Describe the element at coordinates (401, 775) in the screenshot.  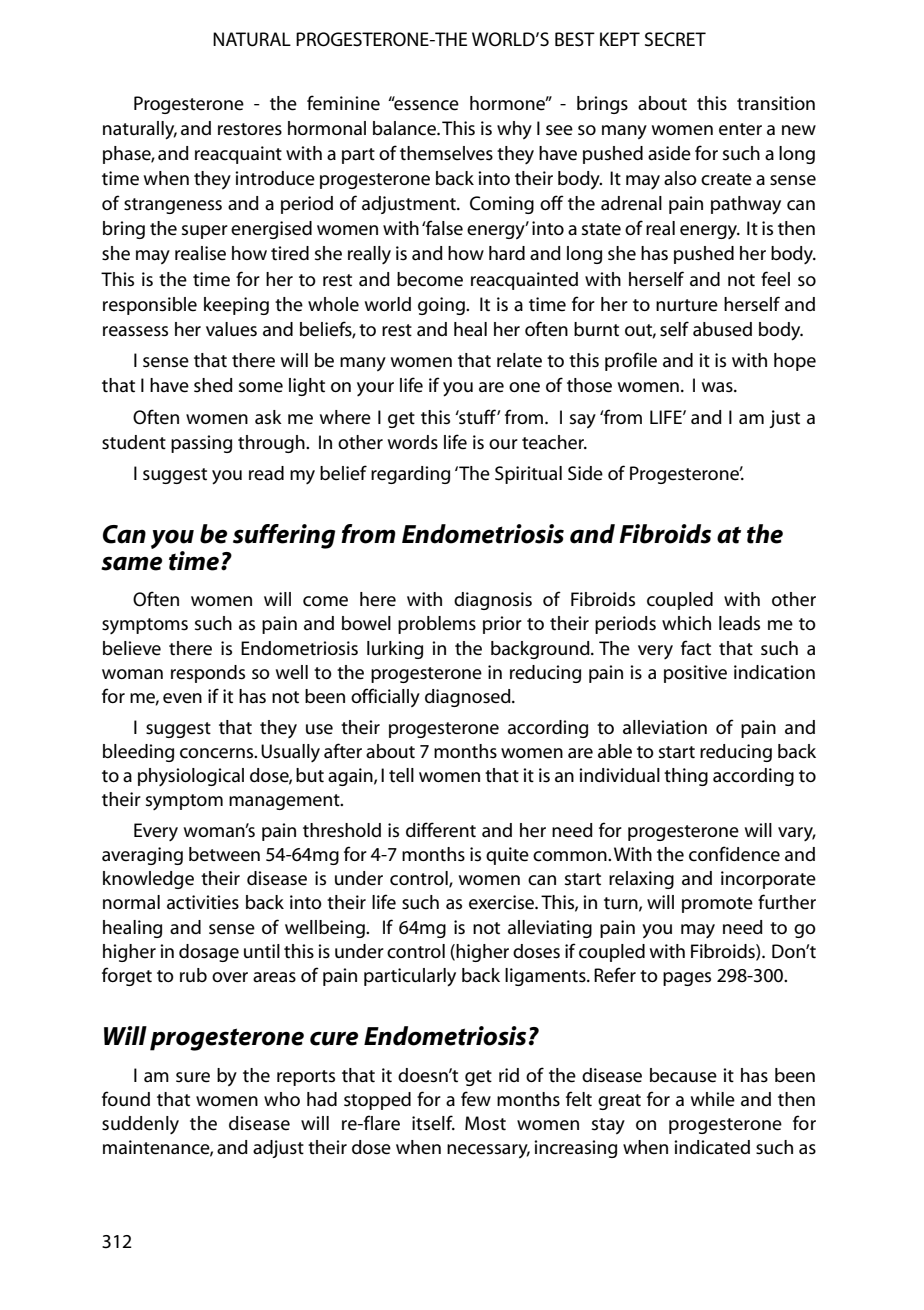
I see `tell` at that location.
